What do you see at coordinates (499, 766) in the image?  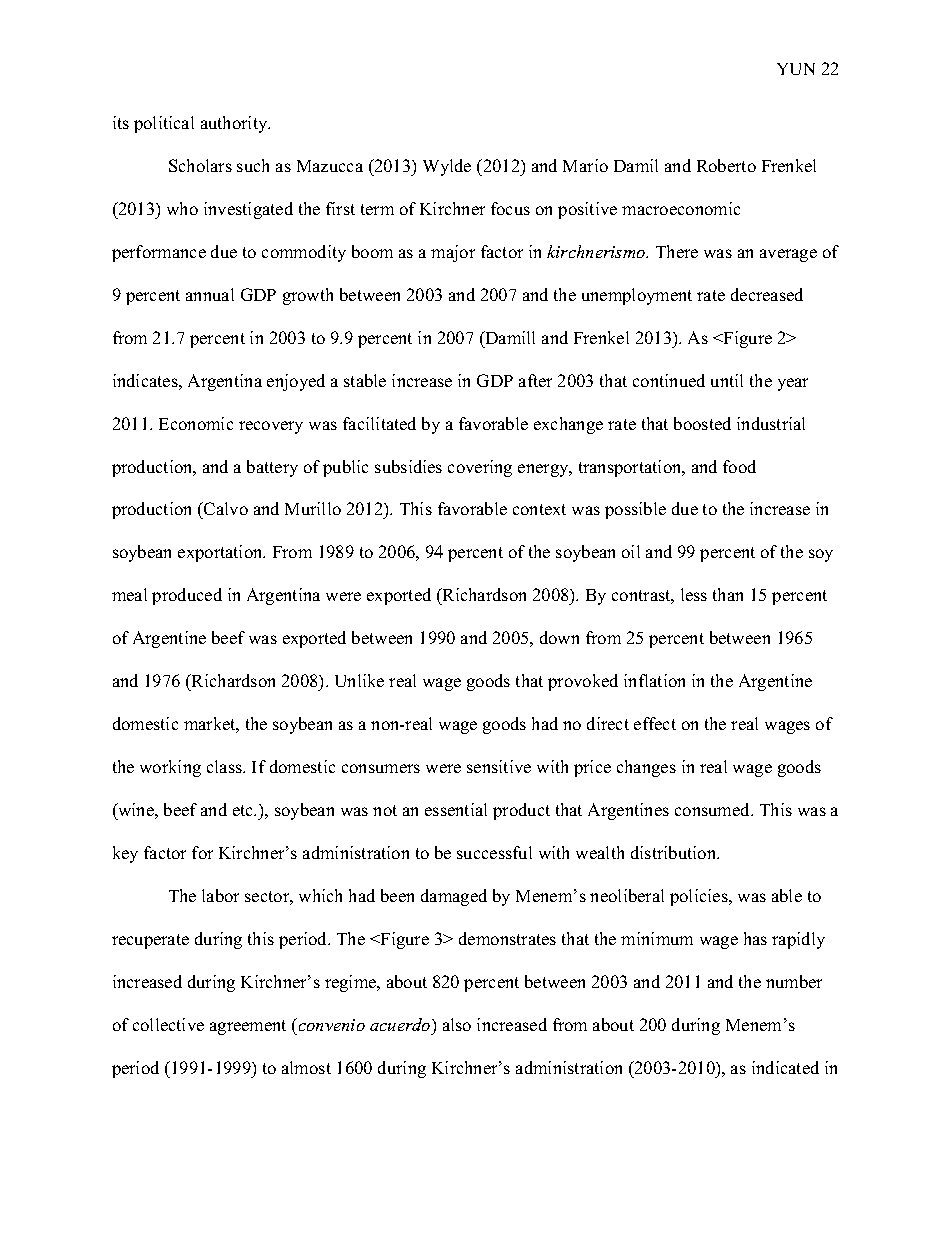 I see `sensitive` at bounding box center [499, 766].
